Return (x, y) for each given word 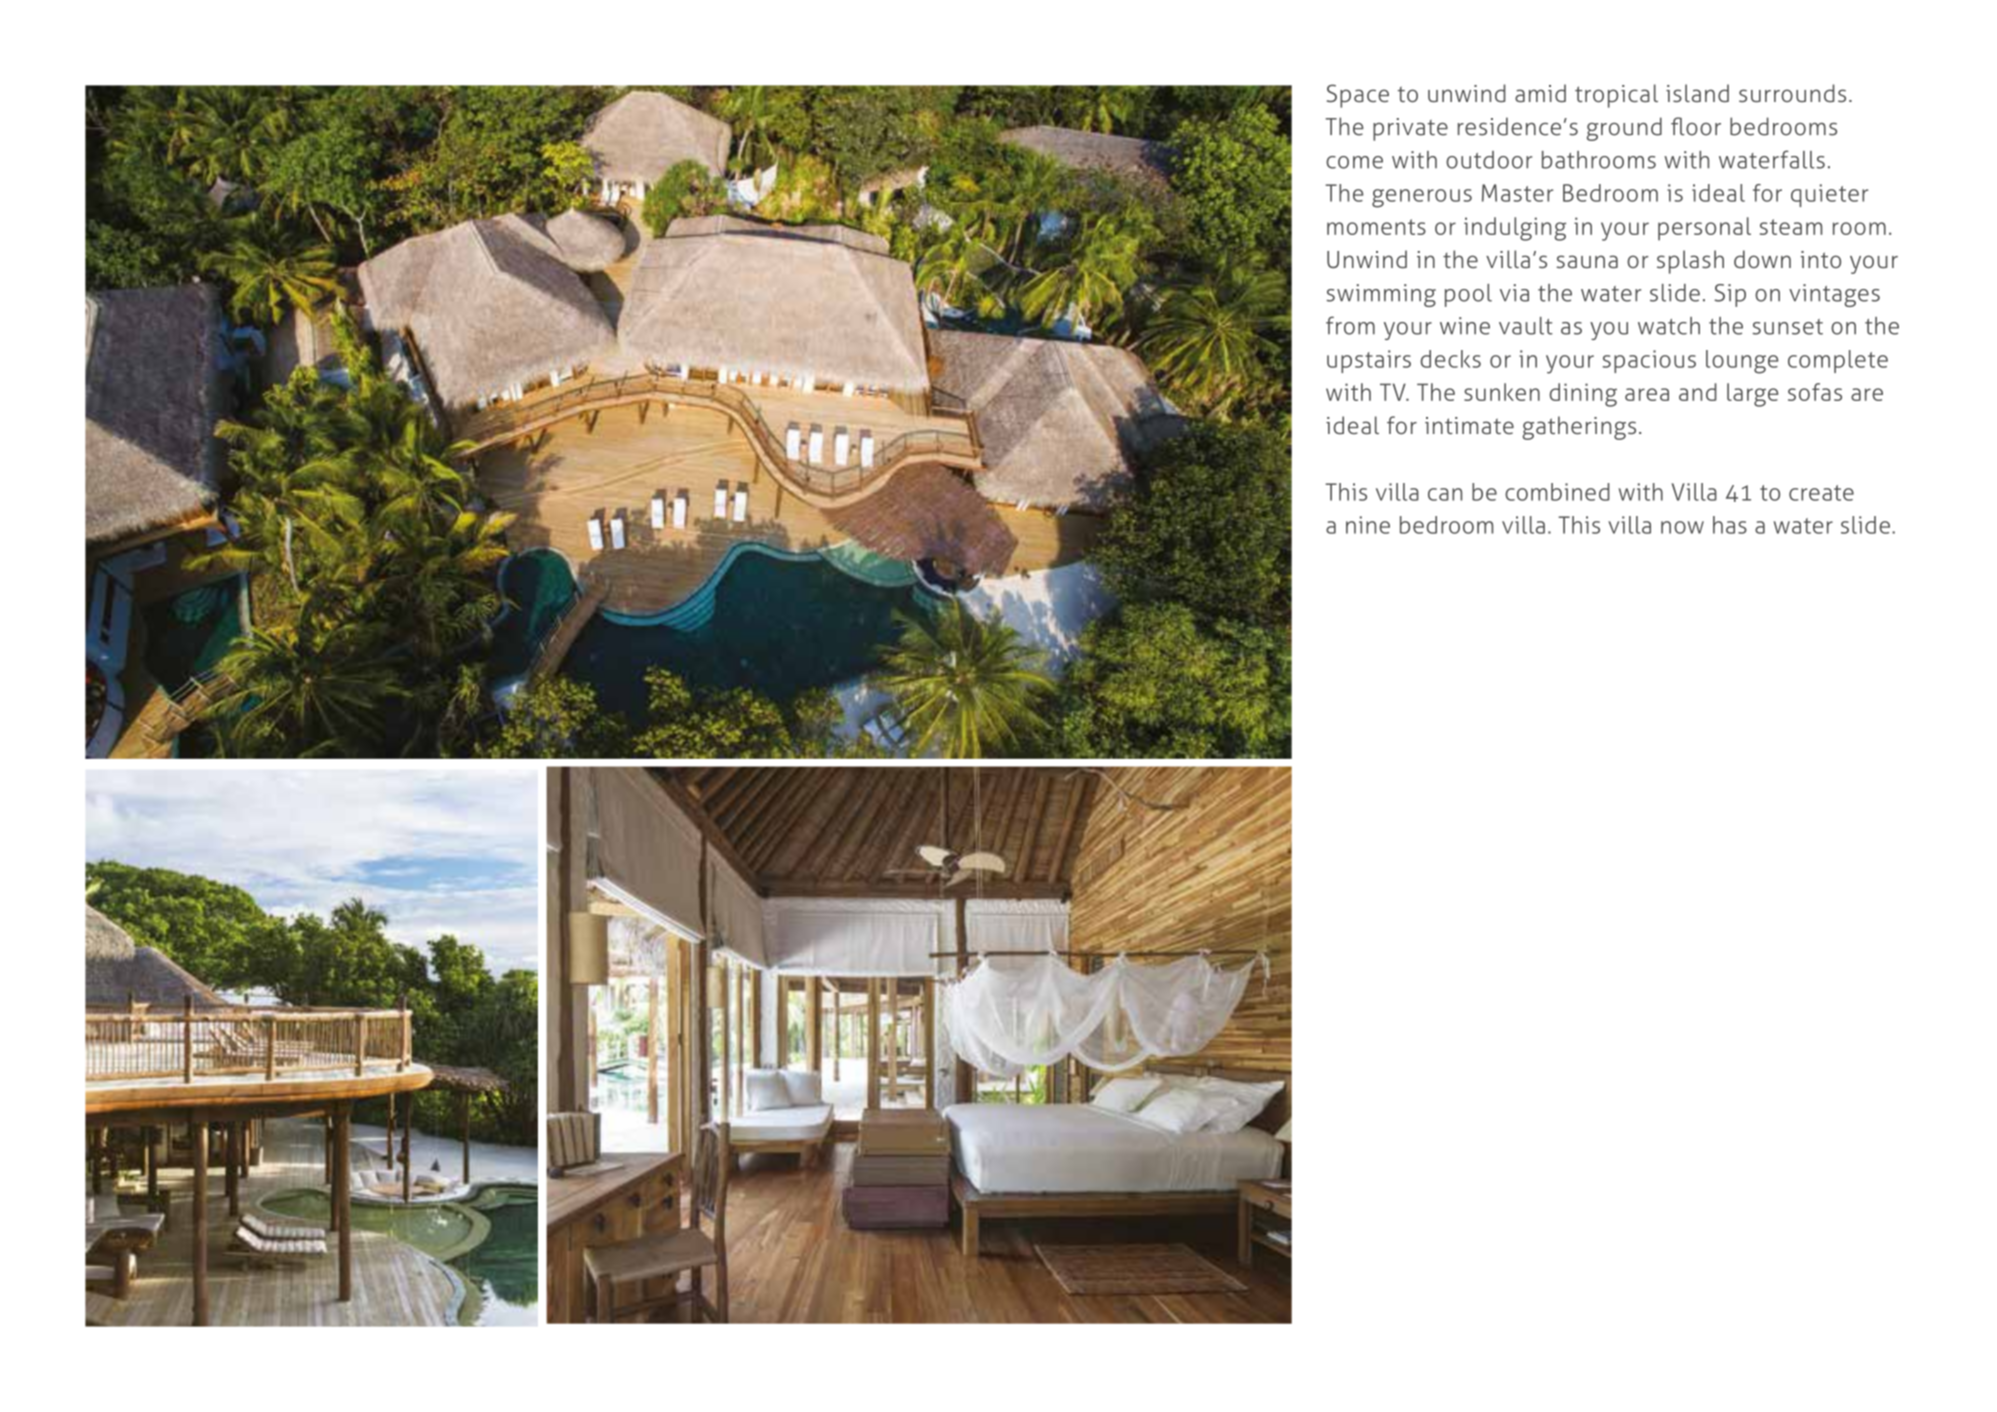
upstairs (1369, 361)
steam (1791, 227)
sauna (1587, 261)
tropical (1616, 96)
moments (1376, 227)
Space (1358, 96)
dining (1583, 395)
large (1752, 395)
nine (1368, 525)
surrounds (1792, 93)
